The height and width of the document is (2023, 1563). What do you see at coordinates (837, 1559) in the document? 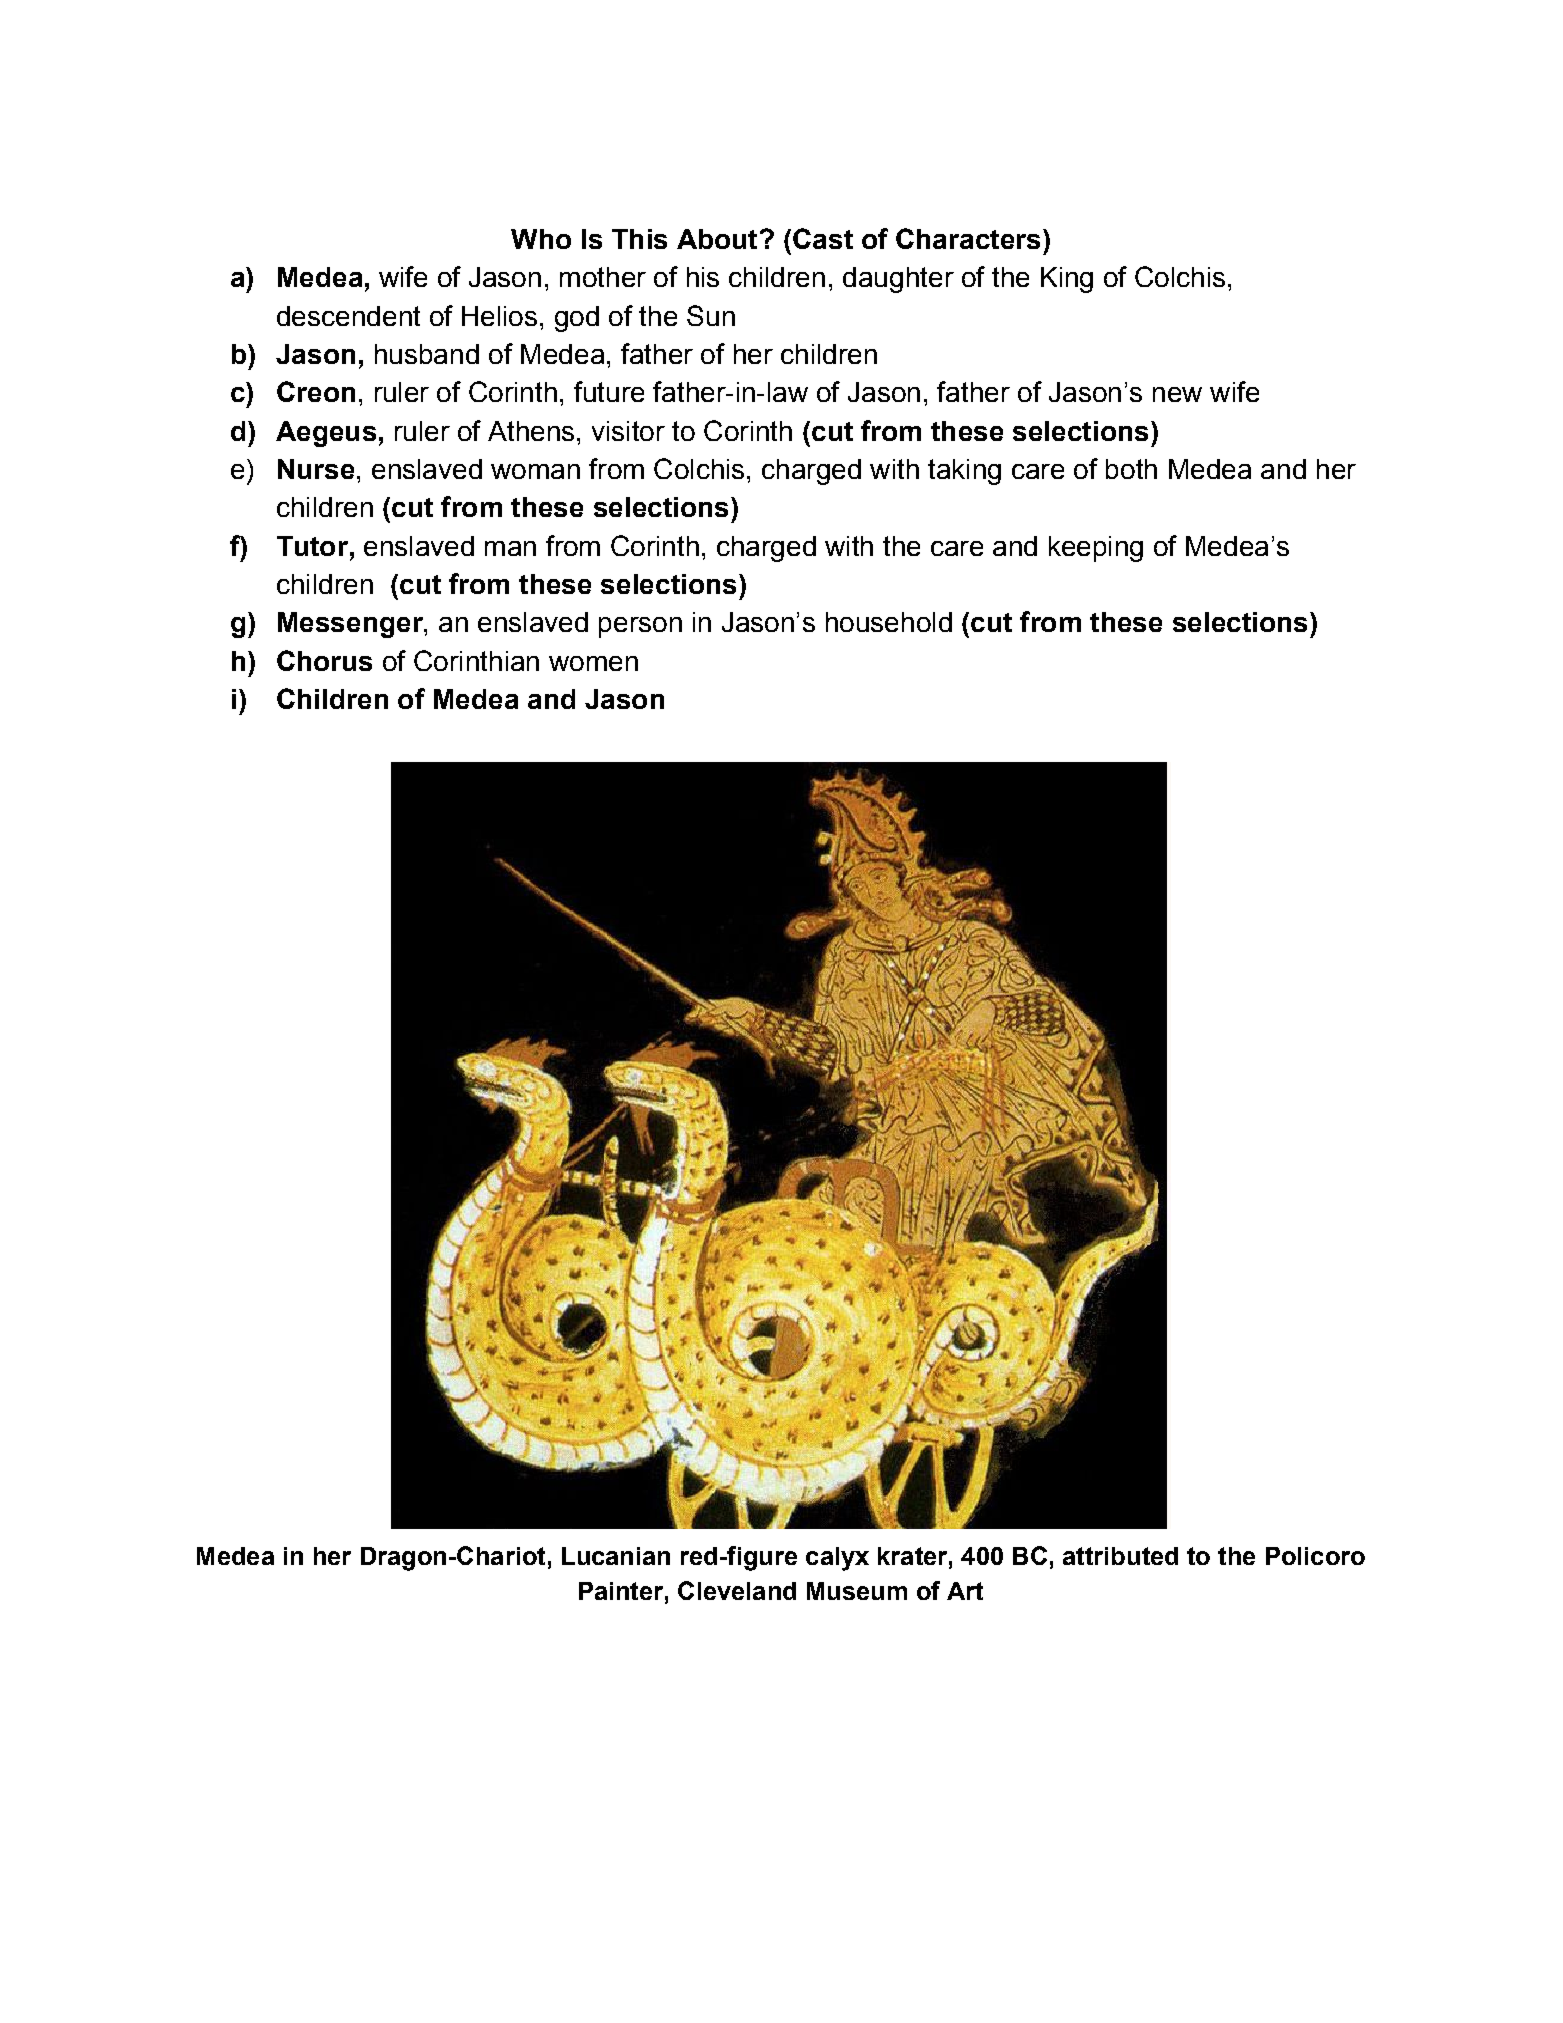
I see `calyx` at bounding box center [837, 1559].
